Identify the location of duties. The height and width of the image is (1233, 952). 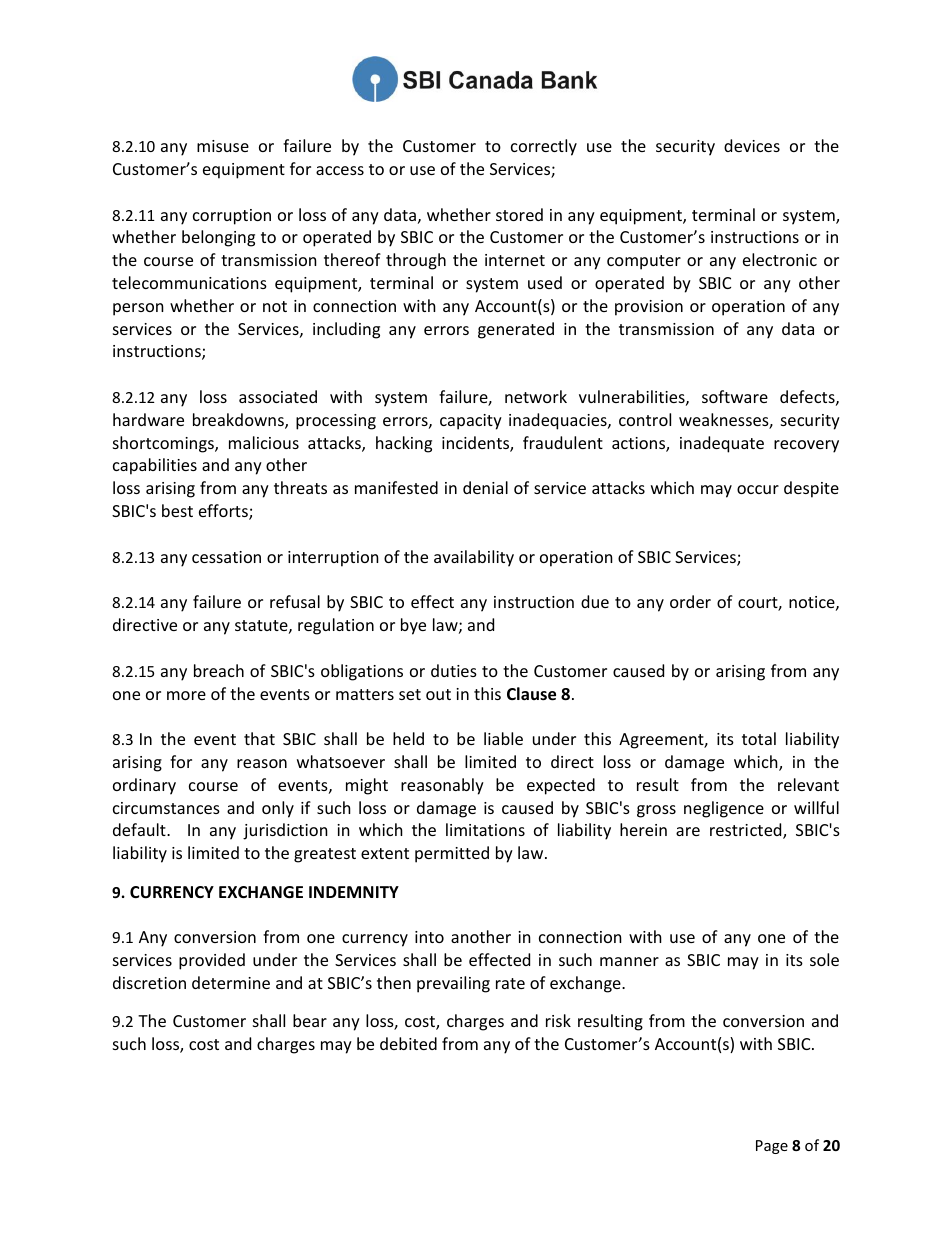
(454, 670).
